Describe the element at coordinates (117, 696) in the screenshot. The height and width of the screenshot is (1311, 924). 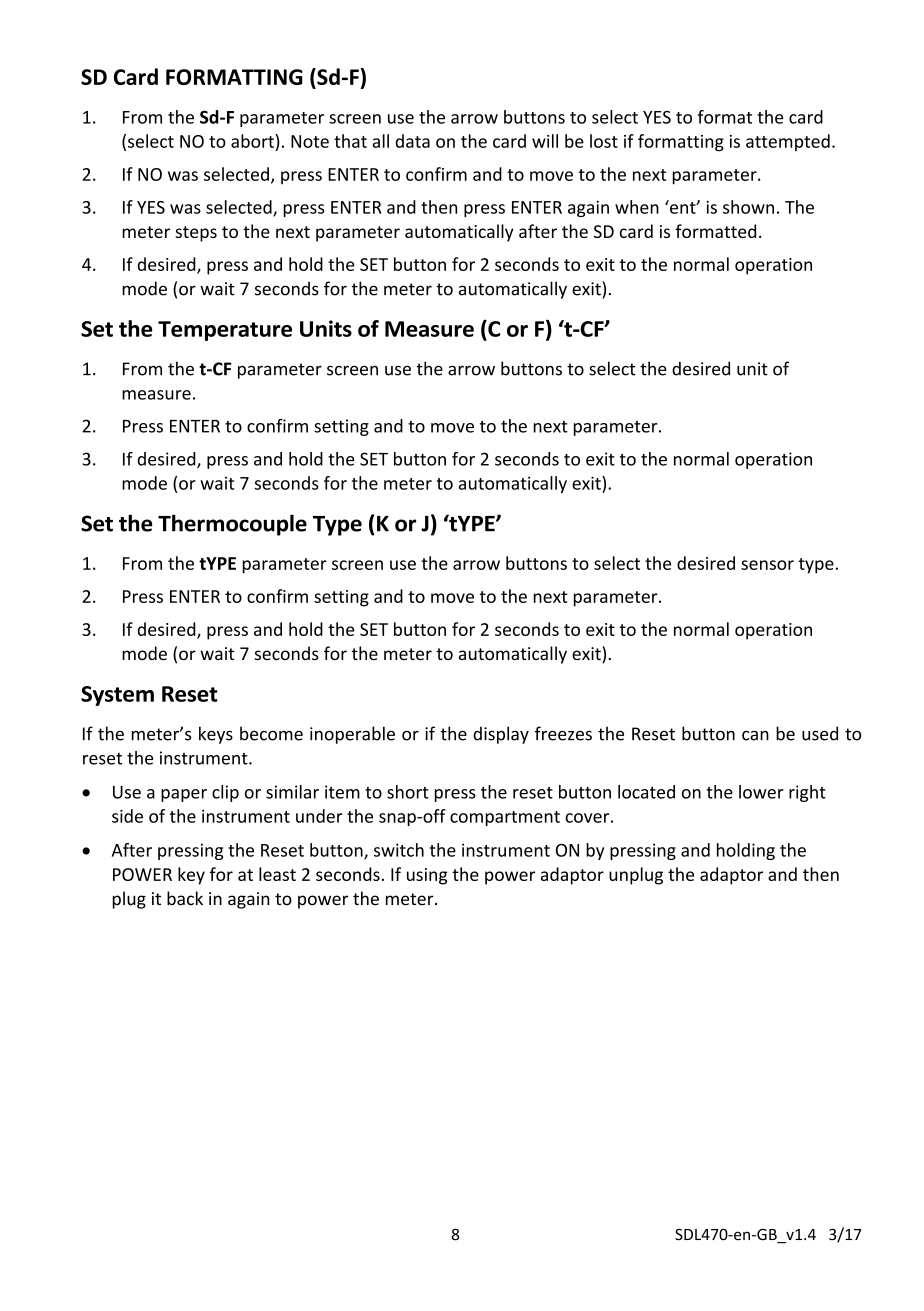
I see `System` at that location.
